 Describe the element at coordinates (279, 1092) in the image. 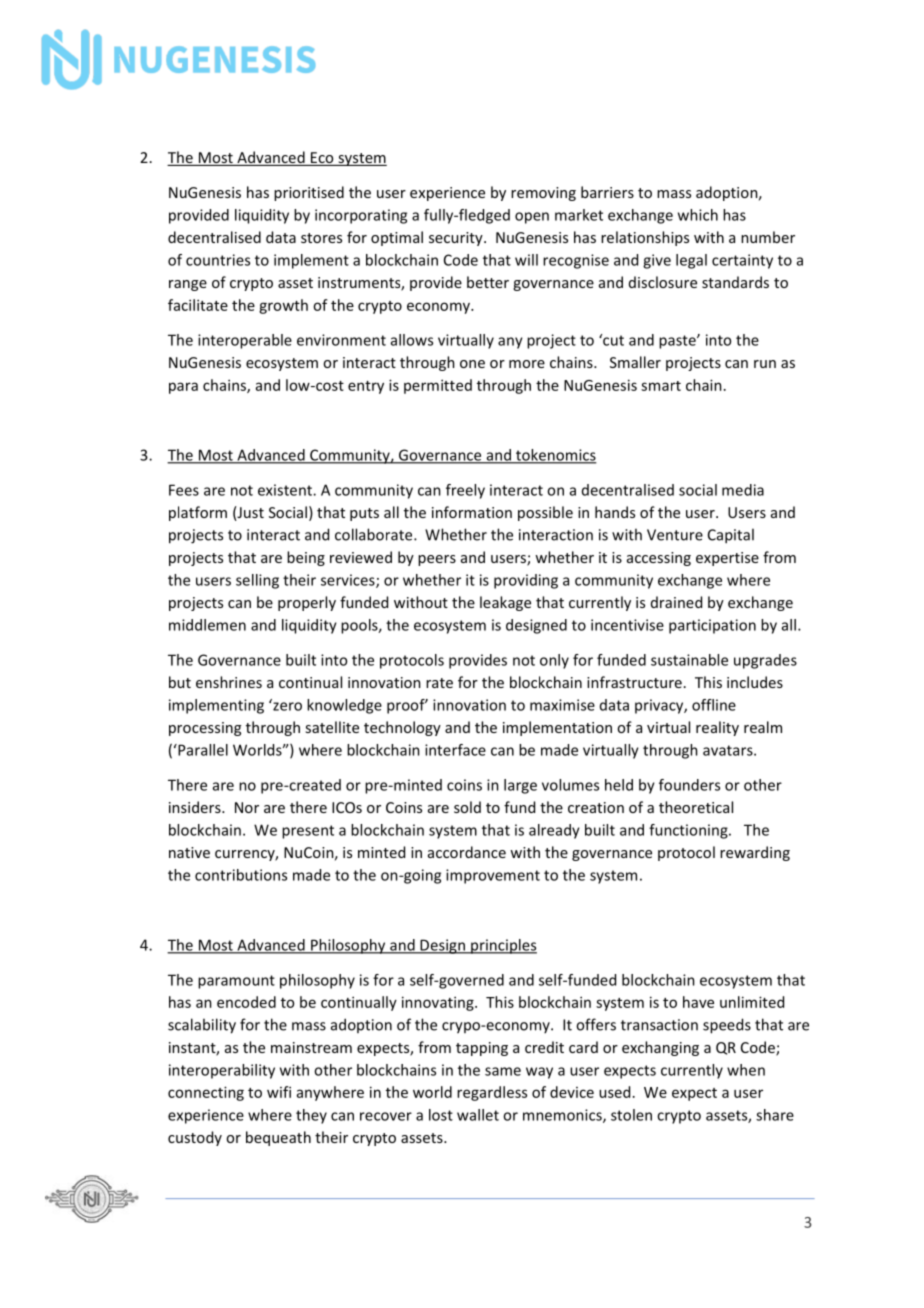

I see `wifi` at that location.
